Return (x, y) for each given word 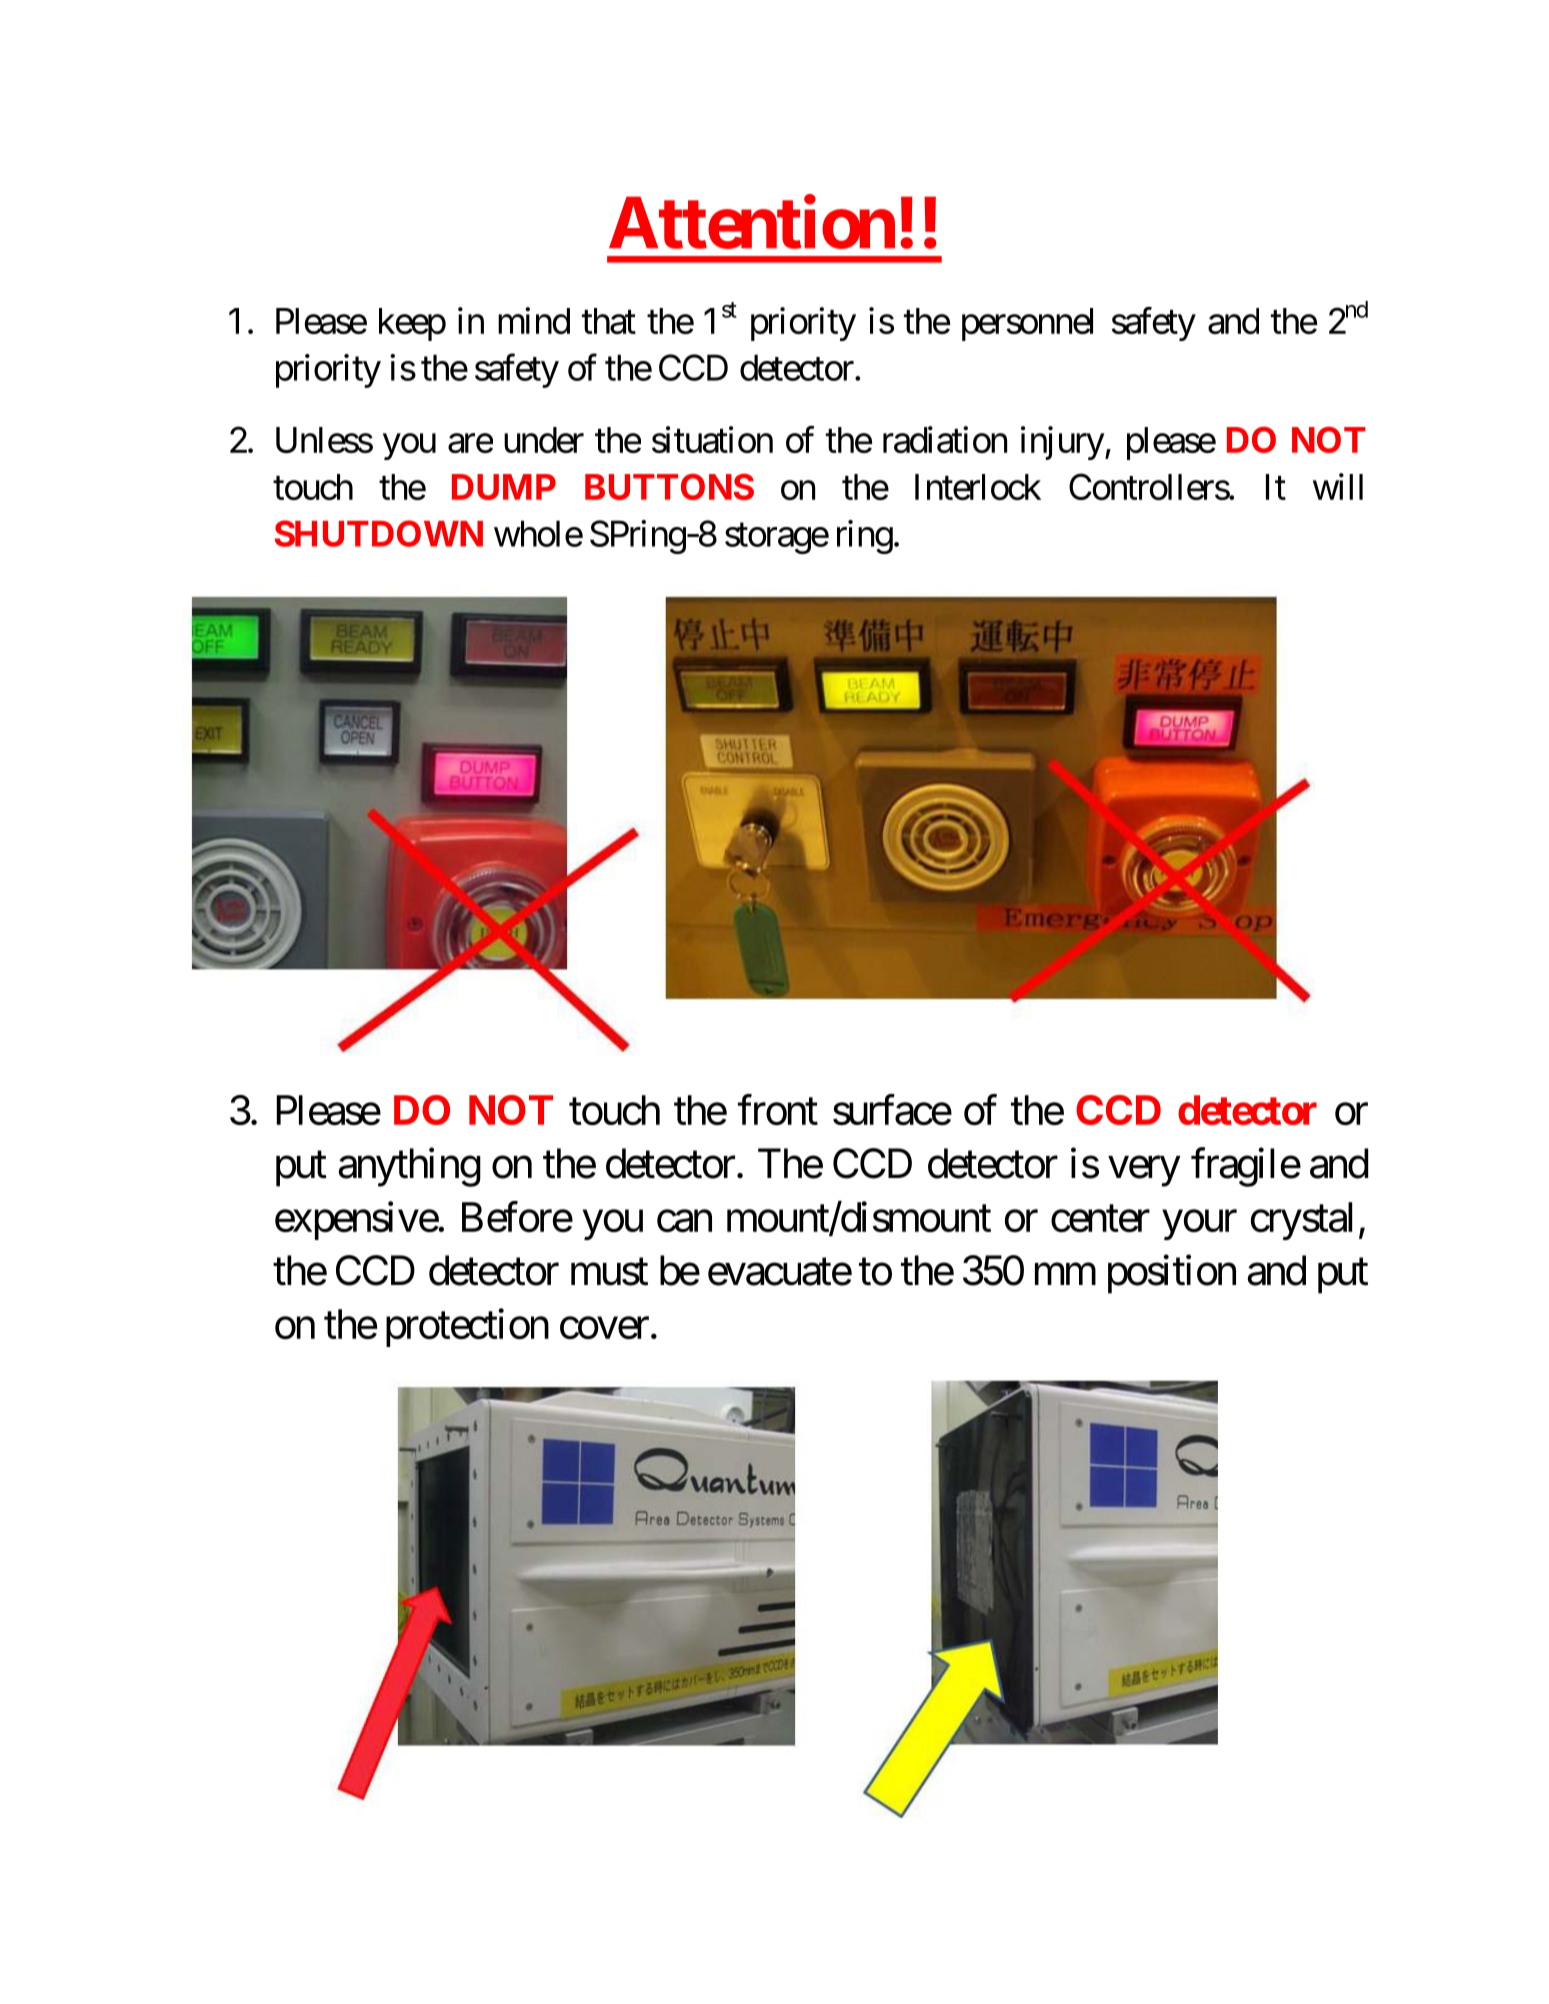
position (1172, 1274)
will (1338, 486)
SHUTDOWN (379, 533)
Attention (752, 223)
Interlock (978, 487)
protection (467, 1328)
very (1144, 1172)
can (684, 1222)
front (778, 1110)
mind (534, 320)
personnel (1027, 324)
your (1200, 1225)
